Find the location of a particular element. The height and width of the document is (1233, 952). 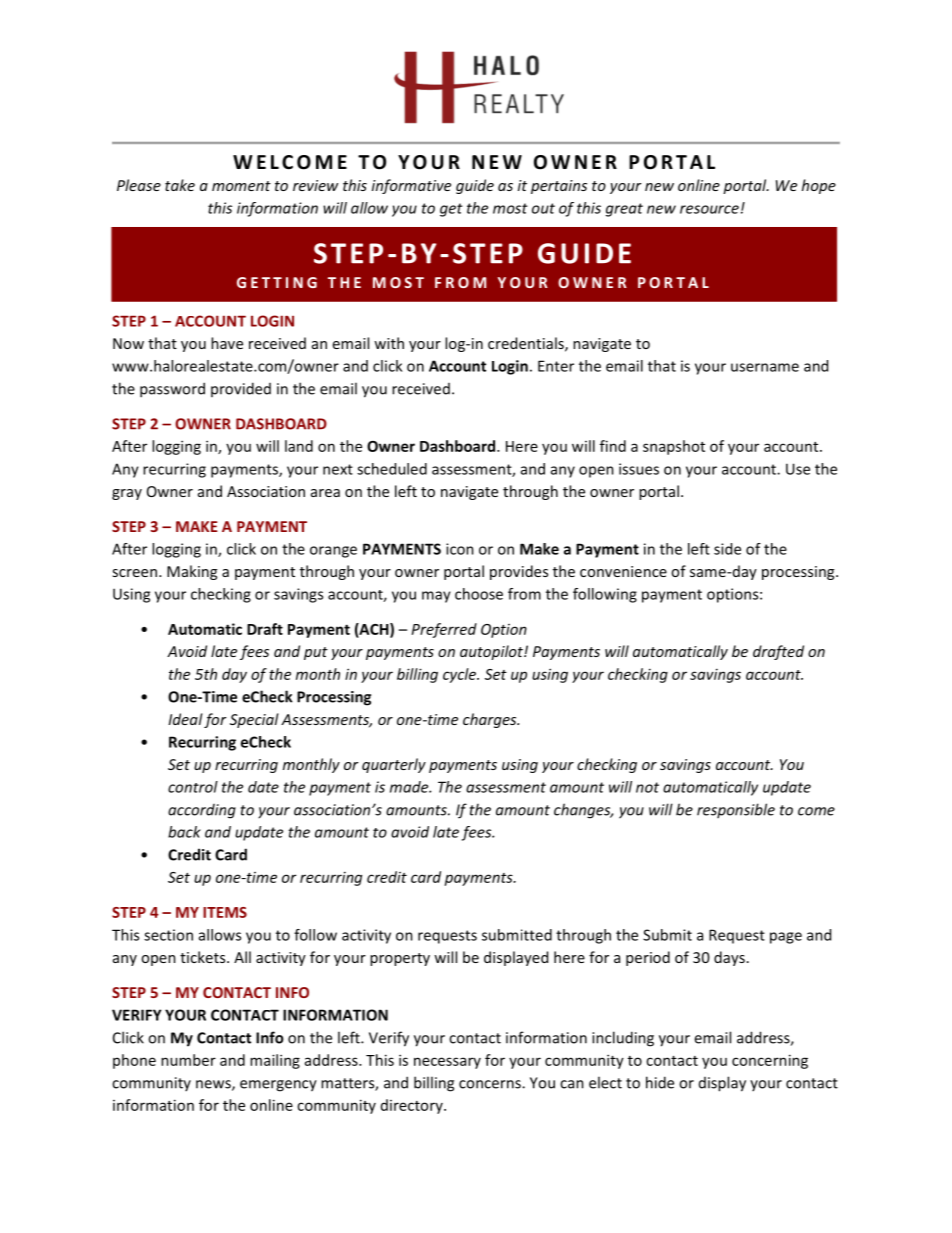

moment is located at coordinates (241, 186).
